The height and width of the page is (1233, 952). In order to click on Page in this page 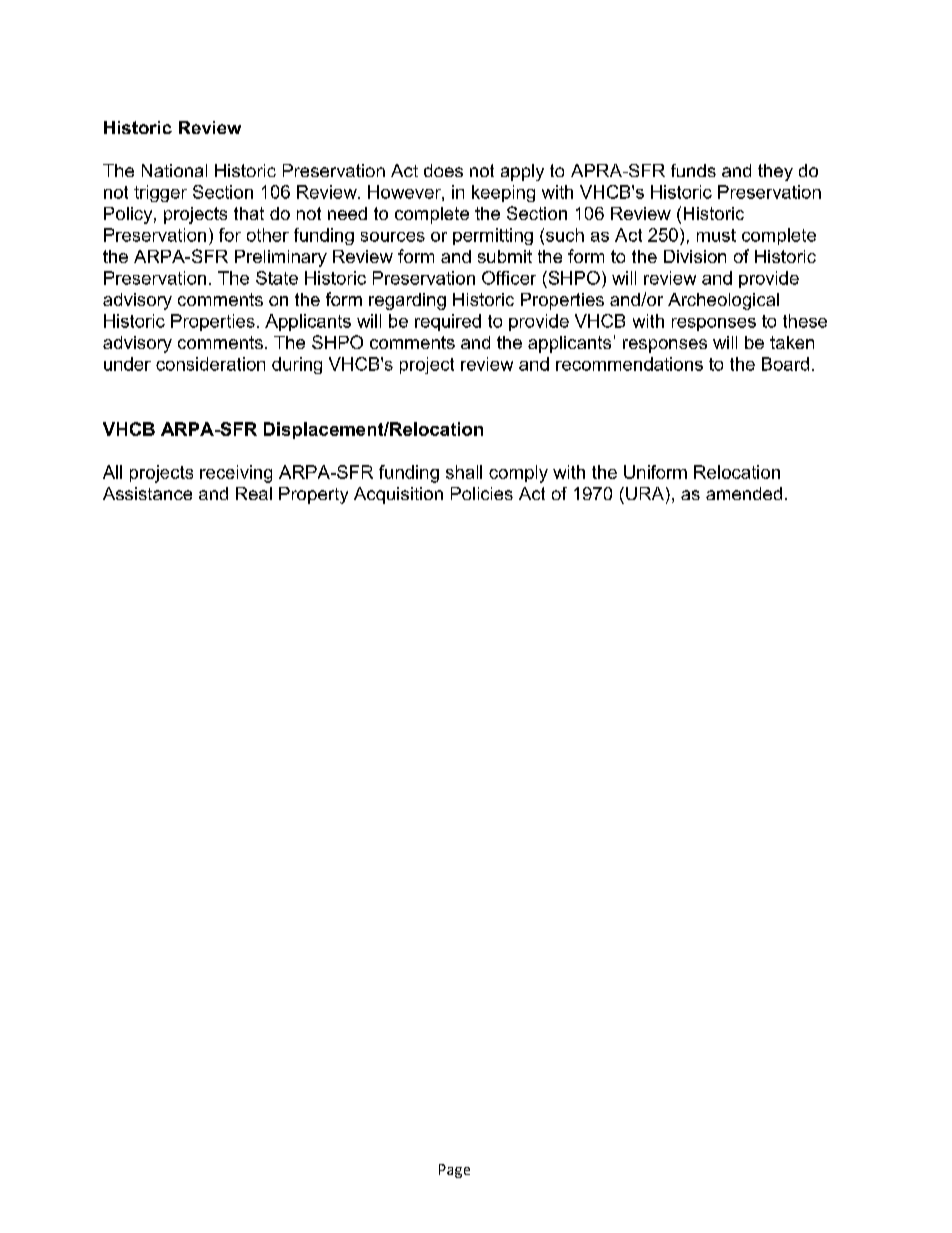, I will do `click(454, 1171)`.
